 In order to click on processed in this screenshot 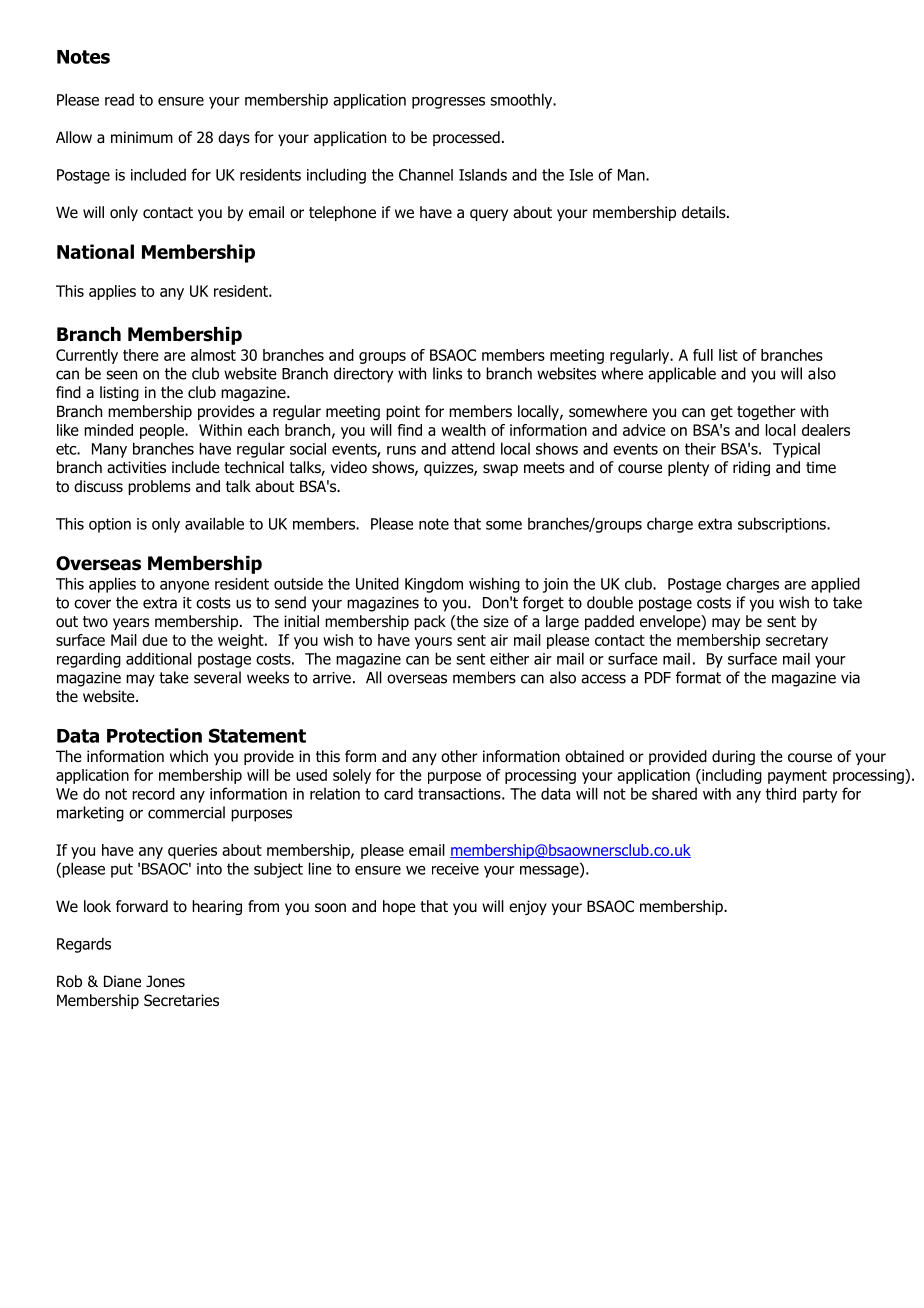, I will do `click(466, 138)`.
